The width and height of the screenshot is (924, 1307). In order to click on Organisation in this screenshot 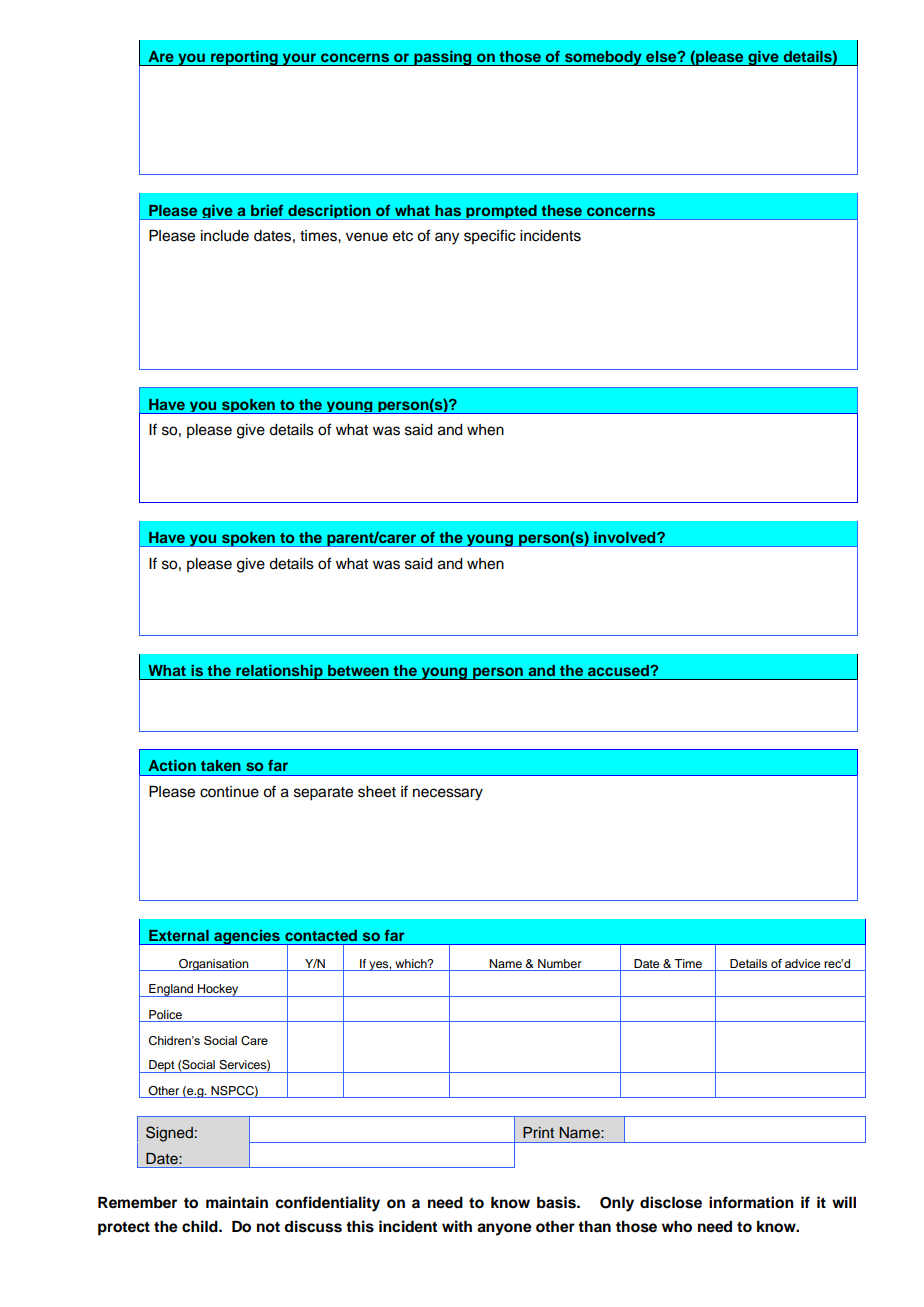, I will do `click(214, 965)`.
